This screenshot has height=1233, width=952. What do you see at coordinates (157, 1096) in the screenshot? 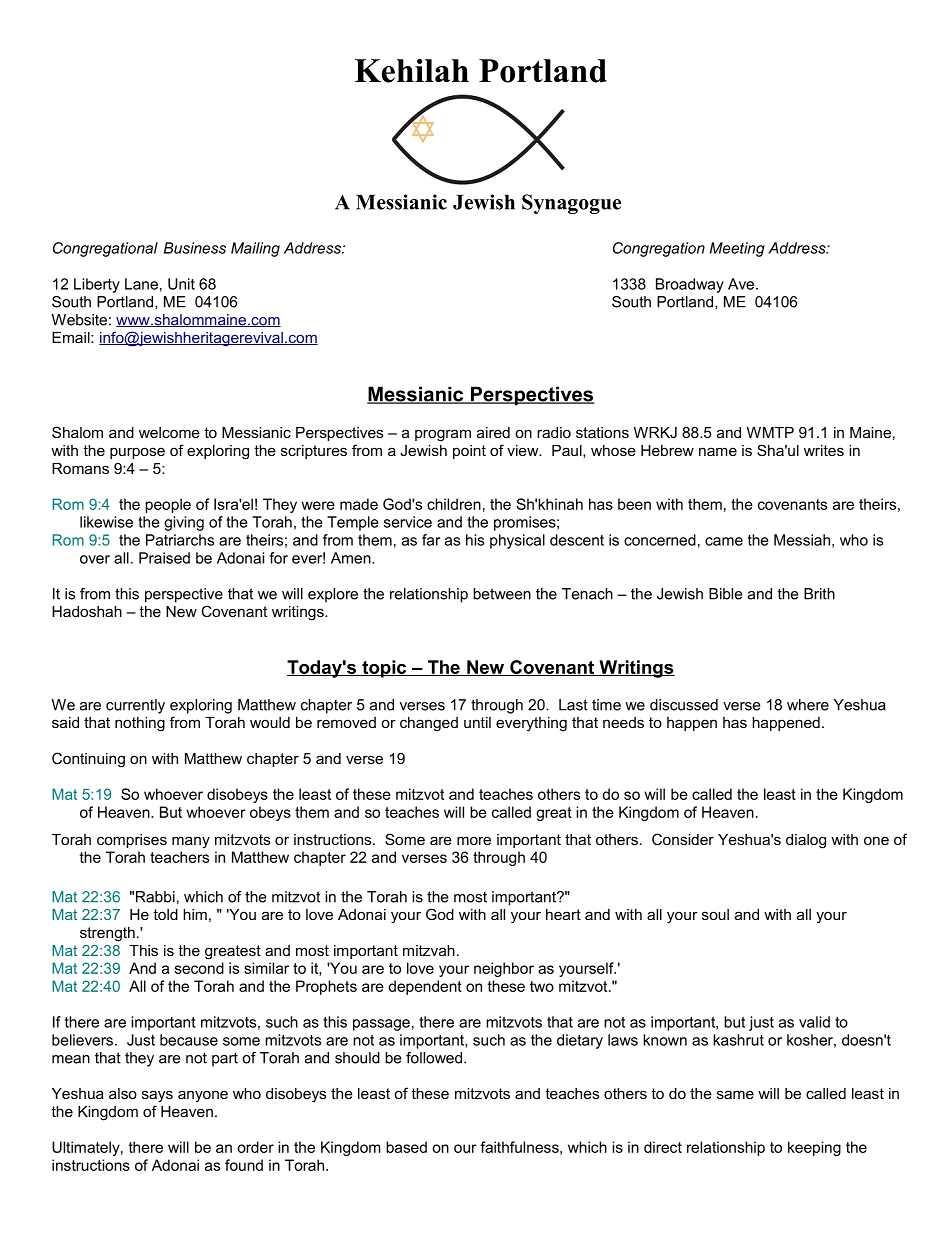
I see `says` at bounding box center [157, 1096].
